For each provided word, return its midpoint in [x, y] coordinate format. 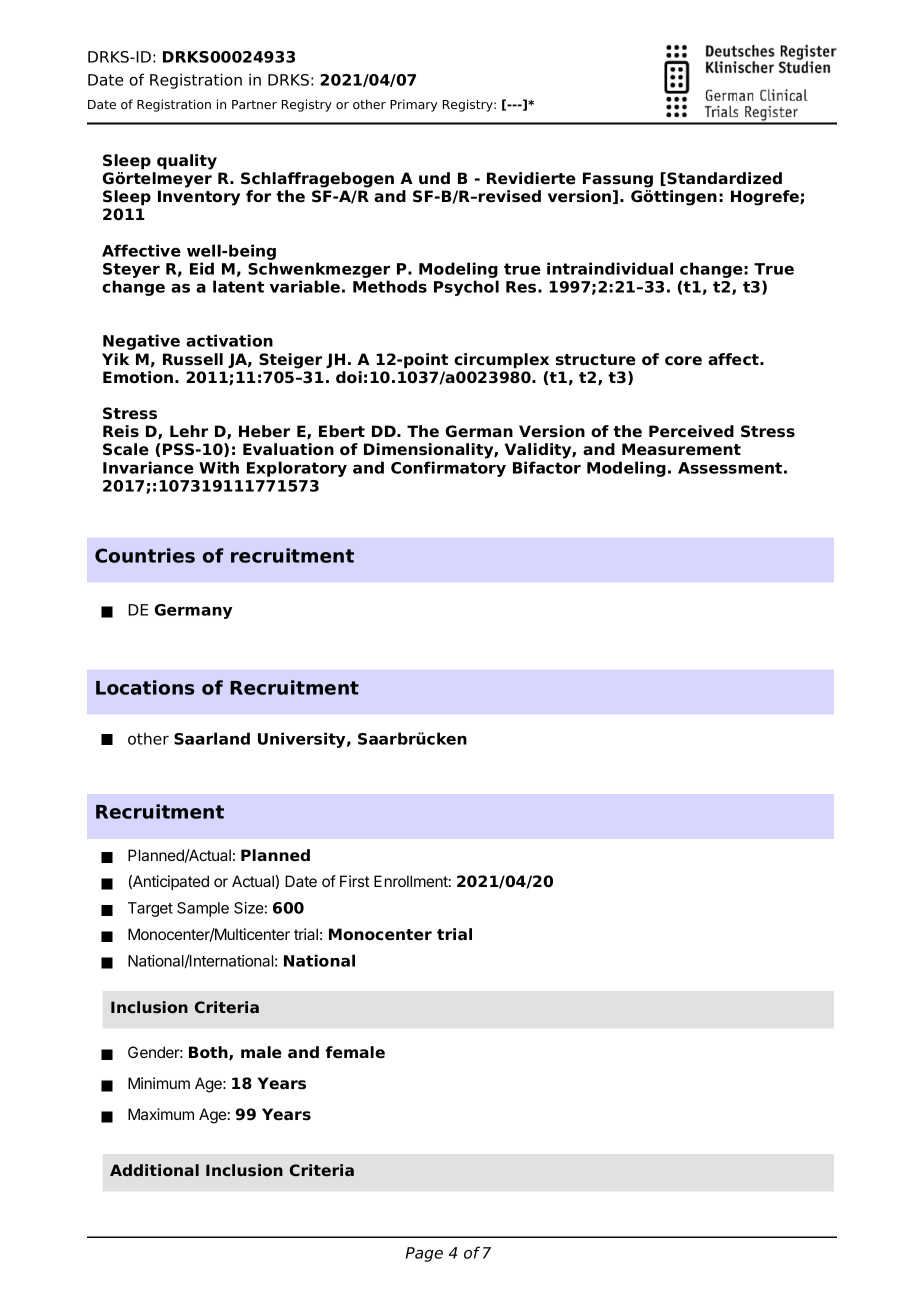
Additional [154, 1170]
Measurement [681, 449]
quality [187, 162]
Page [424, 1254]
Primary [413, 105]
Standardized [724, 178]
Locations [145, 687]
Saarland [212, 738]
